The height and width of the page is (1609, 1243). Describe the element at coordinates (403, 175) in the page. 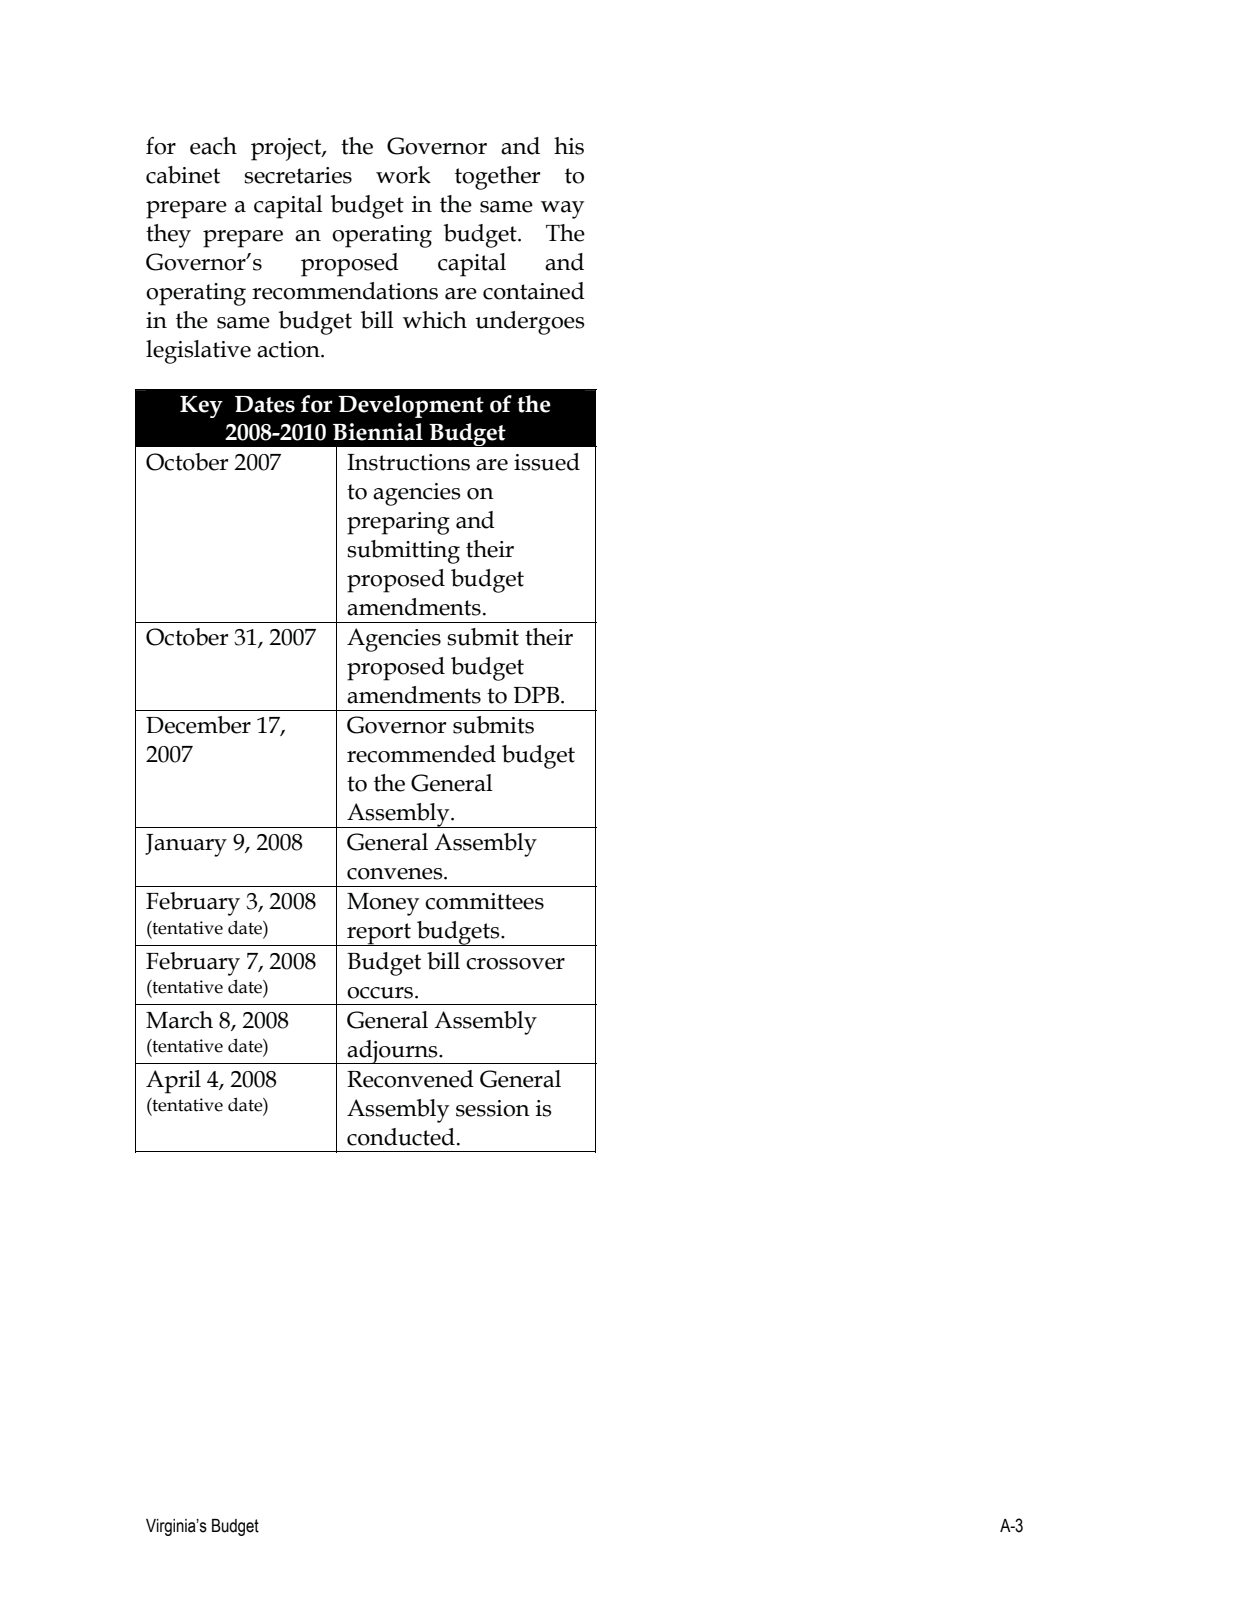

I see `work` at that location.
